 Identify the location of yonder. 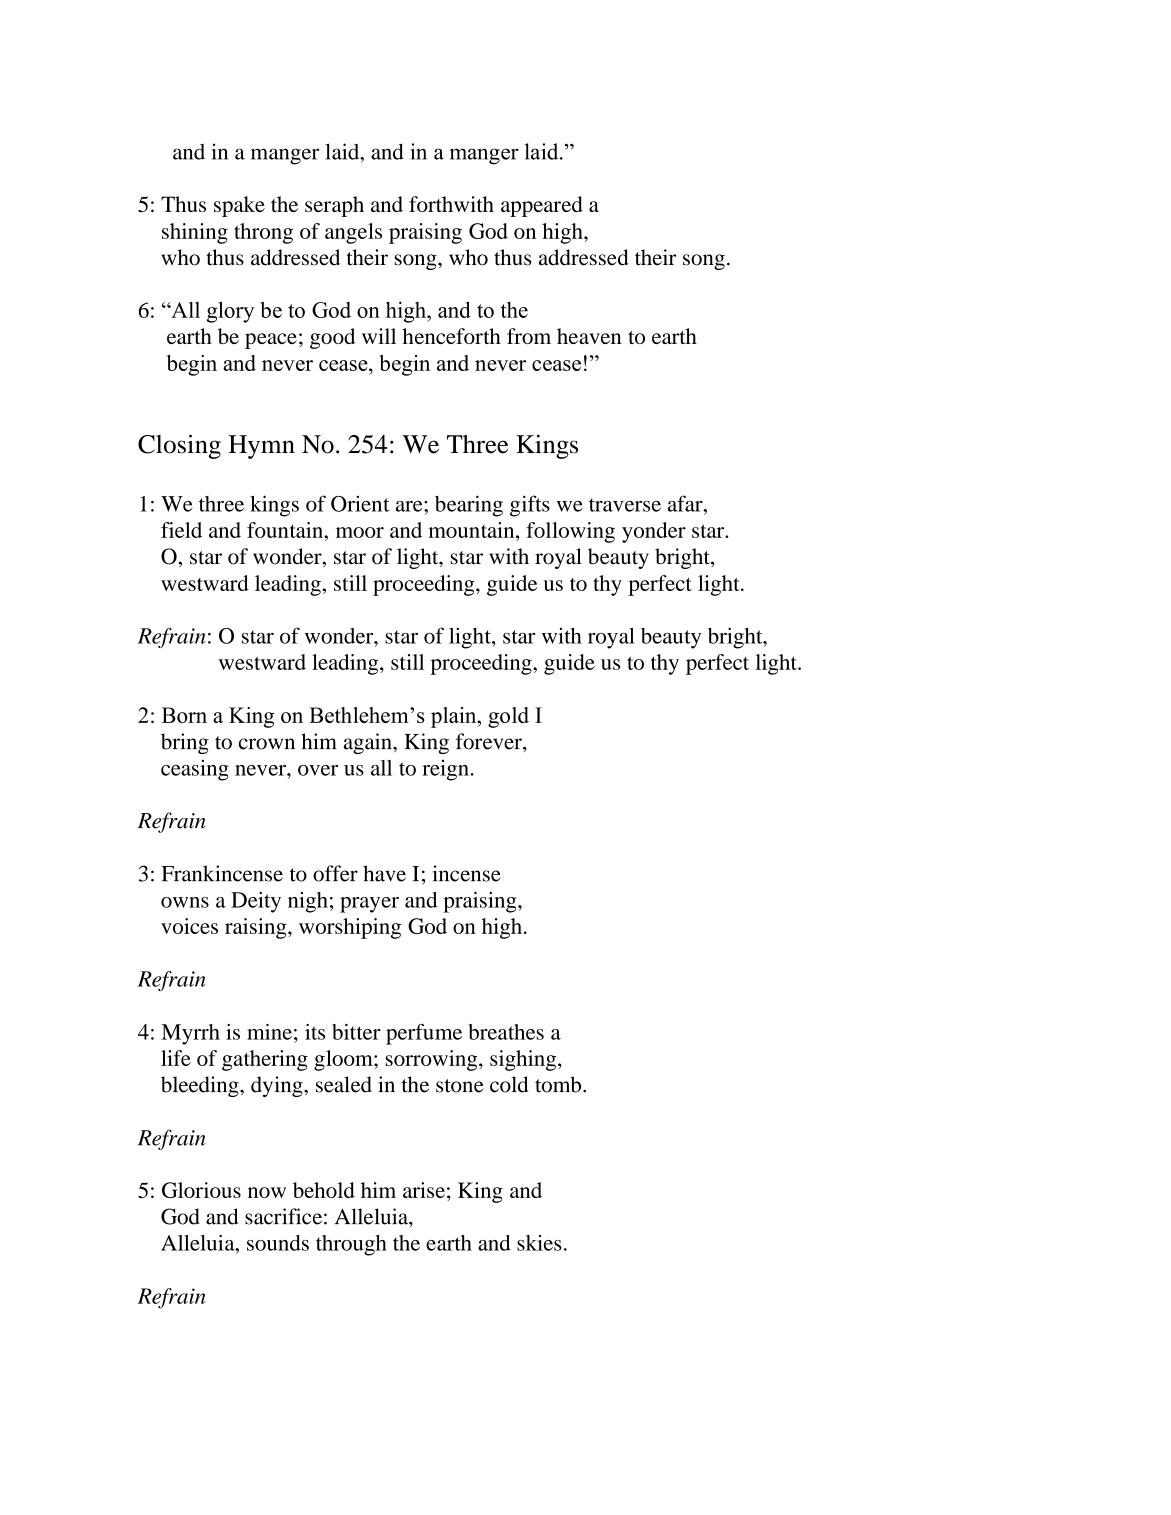
(654, 532).
